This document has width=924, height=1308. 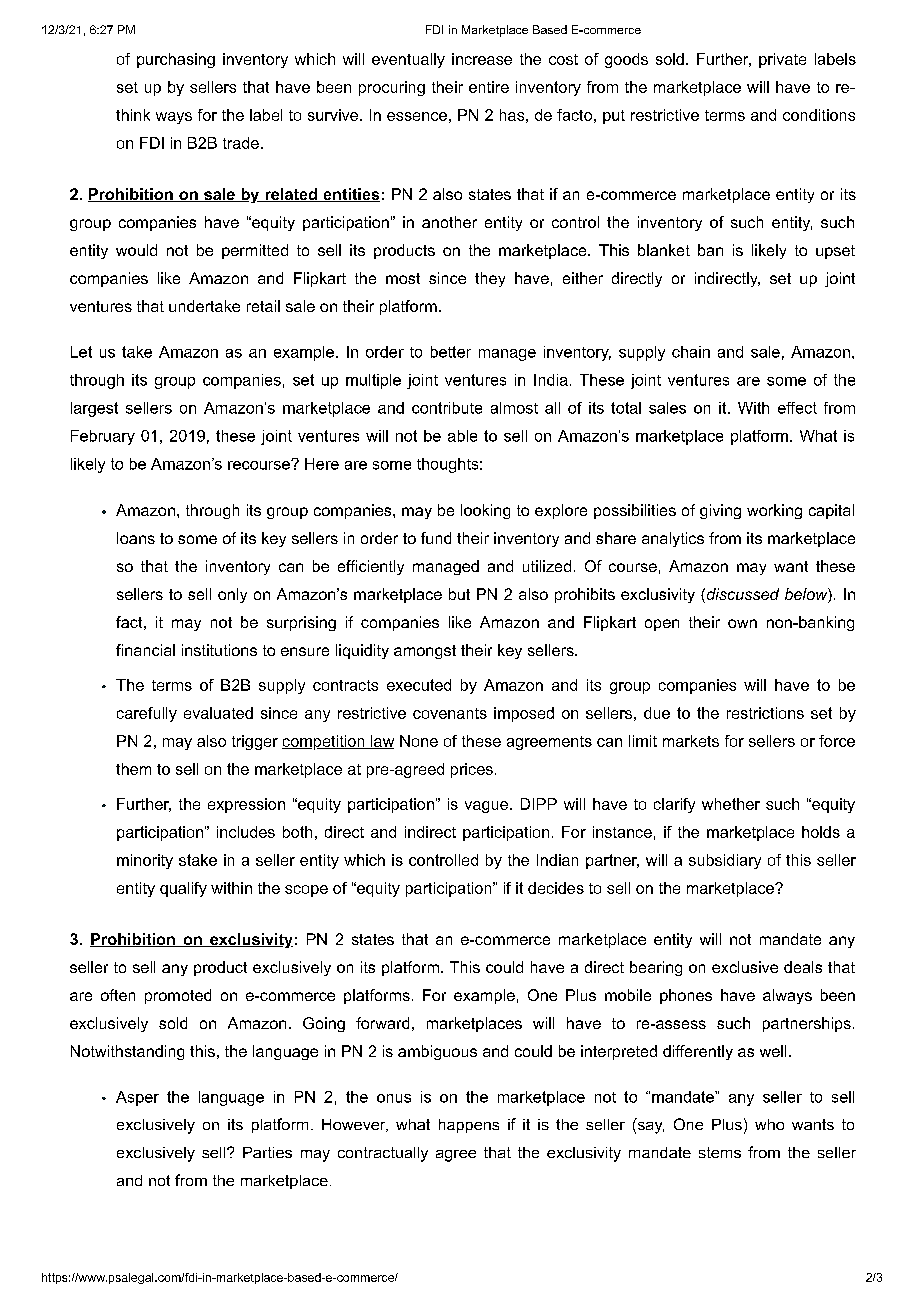 What do you see at coordinates (469, 1126) in the document?
I see `happens` at bounding box center [469, 1126].
